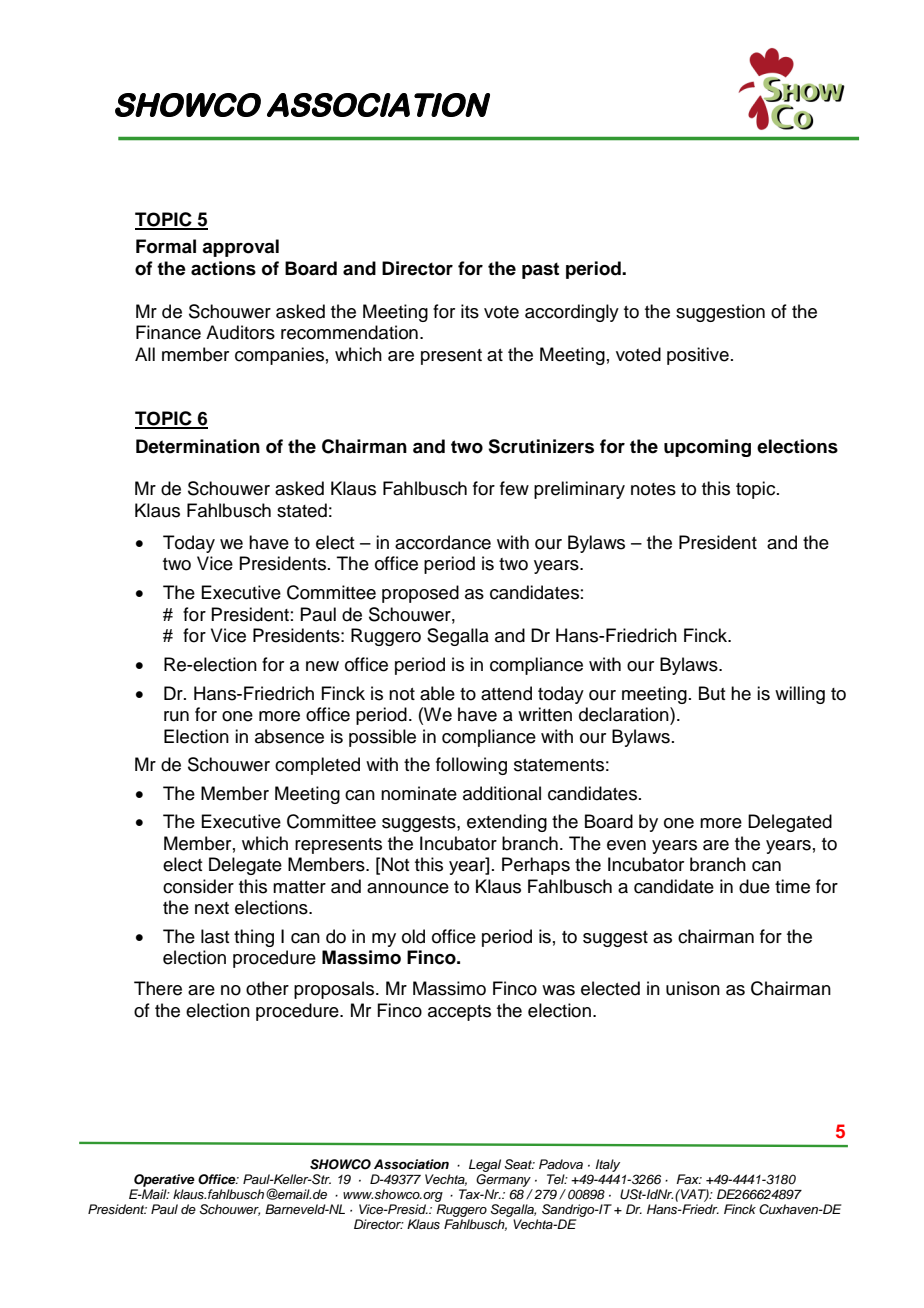 Image resolution: width=924 pixels, height=1308 pixels. I want to click on Fax, so click(689, 1179).
